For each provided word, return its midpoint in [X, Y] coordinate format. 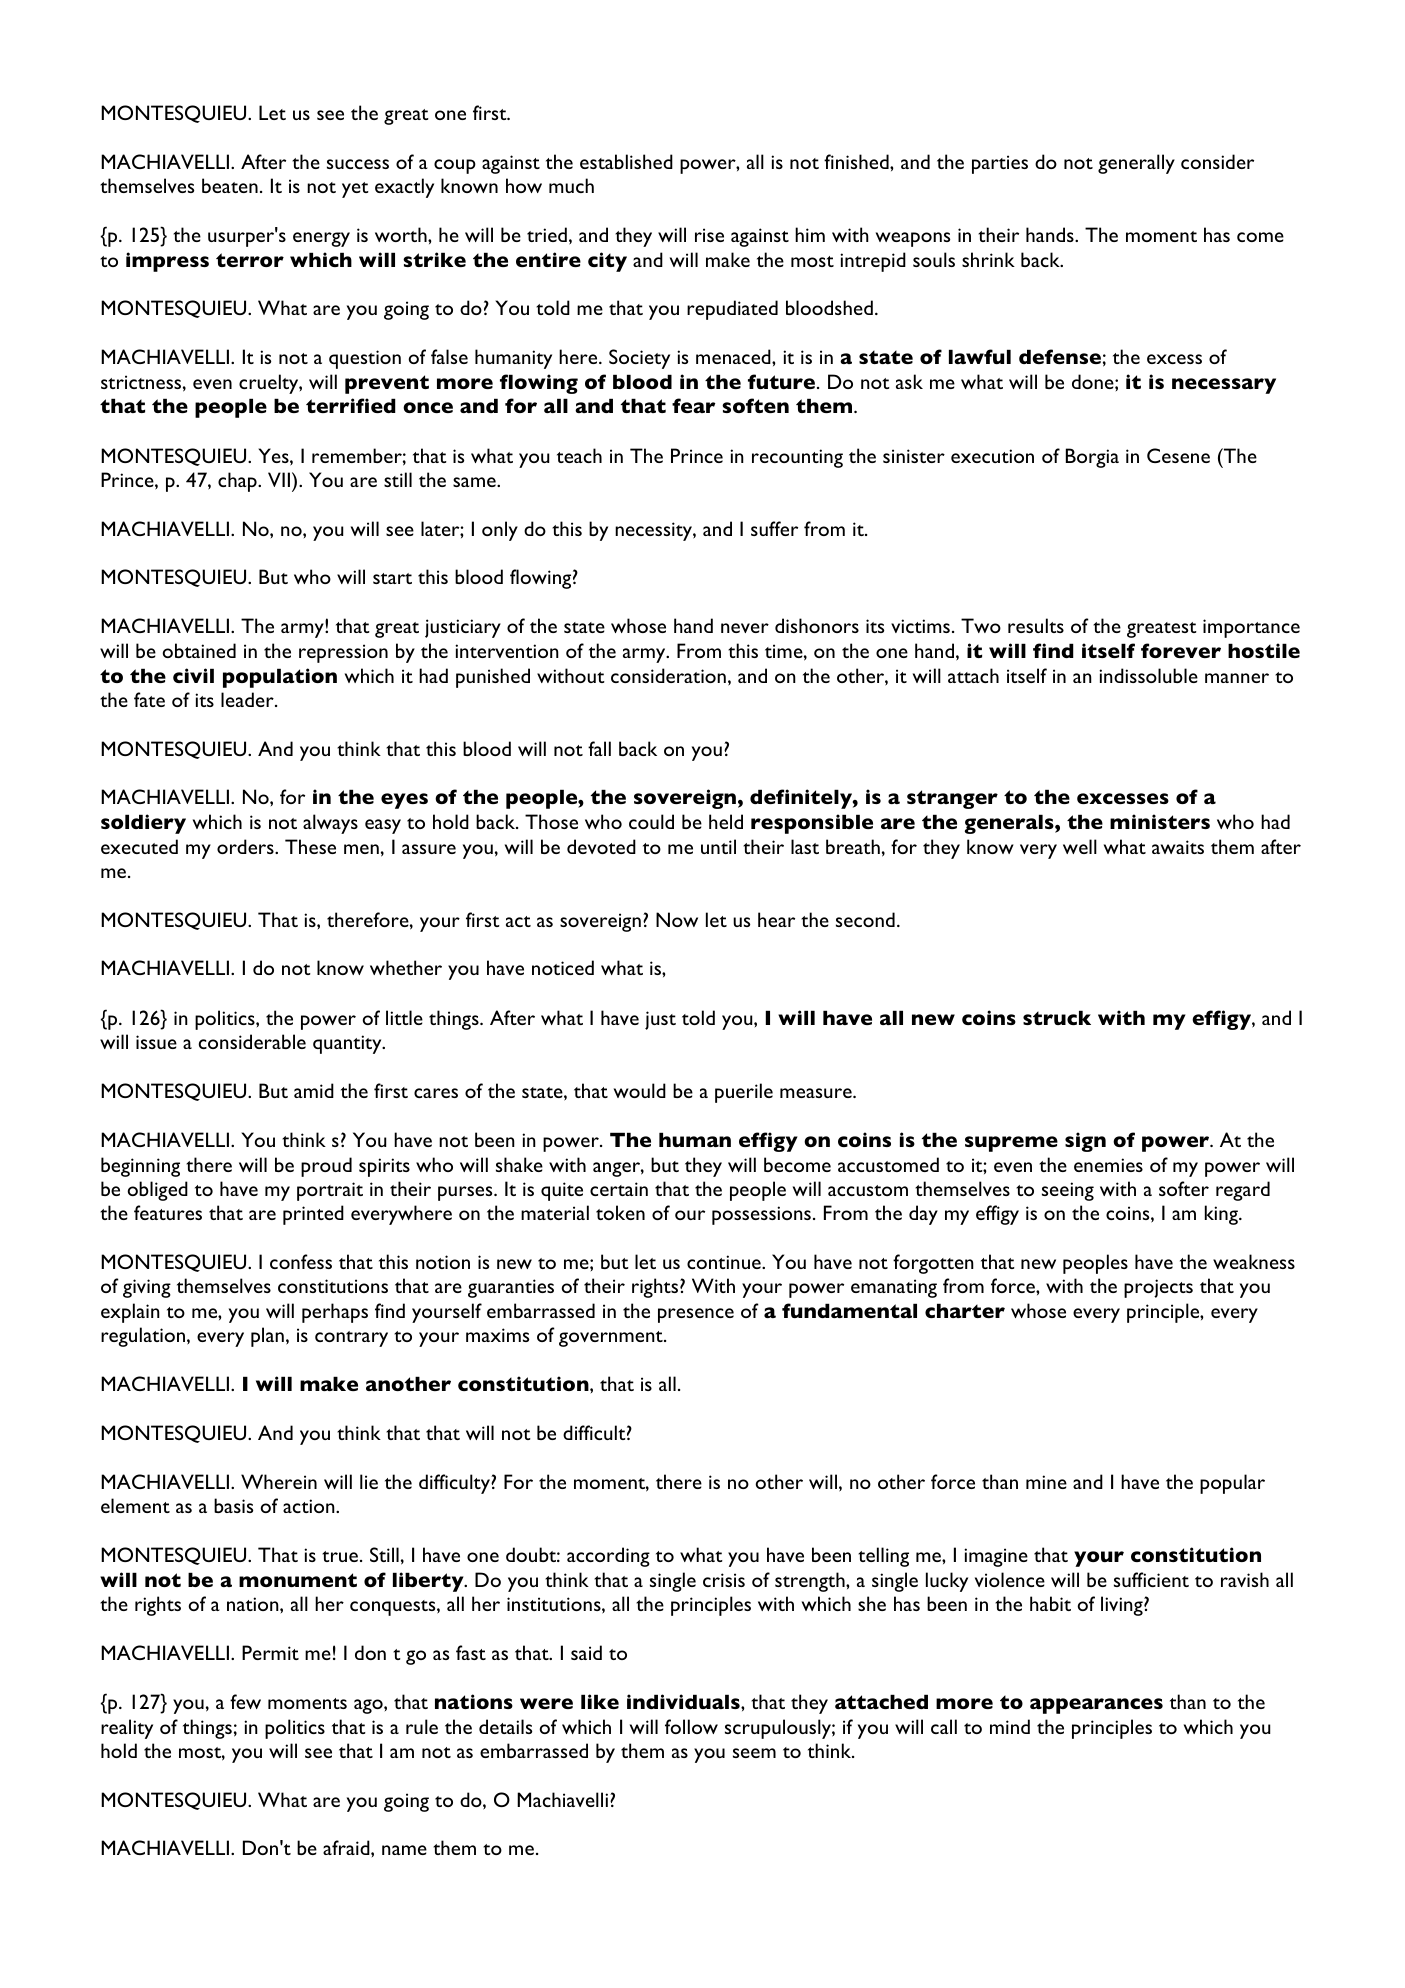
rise [709, 235]
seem [754, 1753]
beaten [230, 185]
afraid [347, 1847]
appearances [1096, 1706]
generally [1136, 164]
